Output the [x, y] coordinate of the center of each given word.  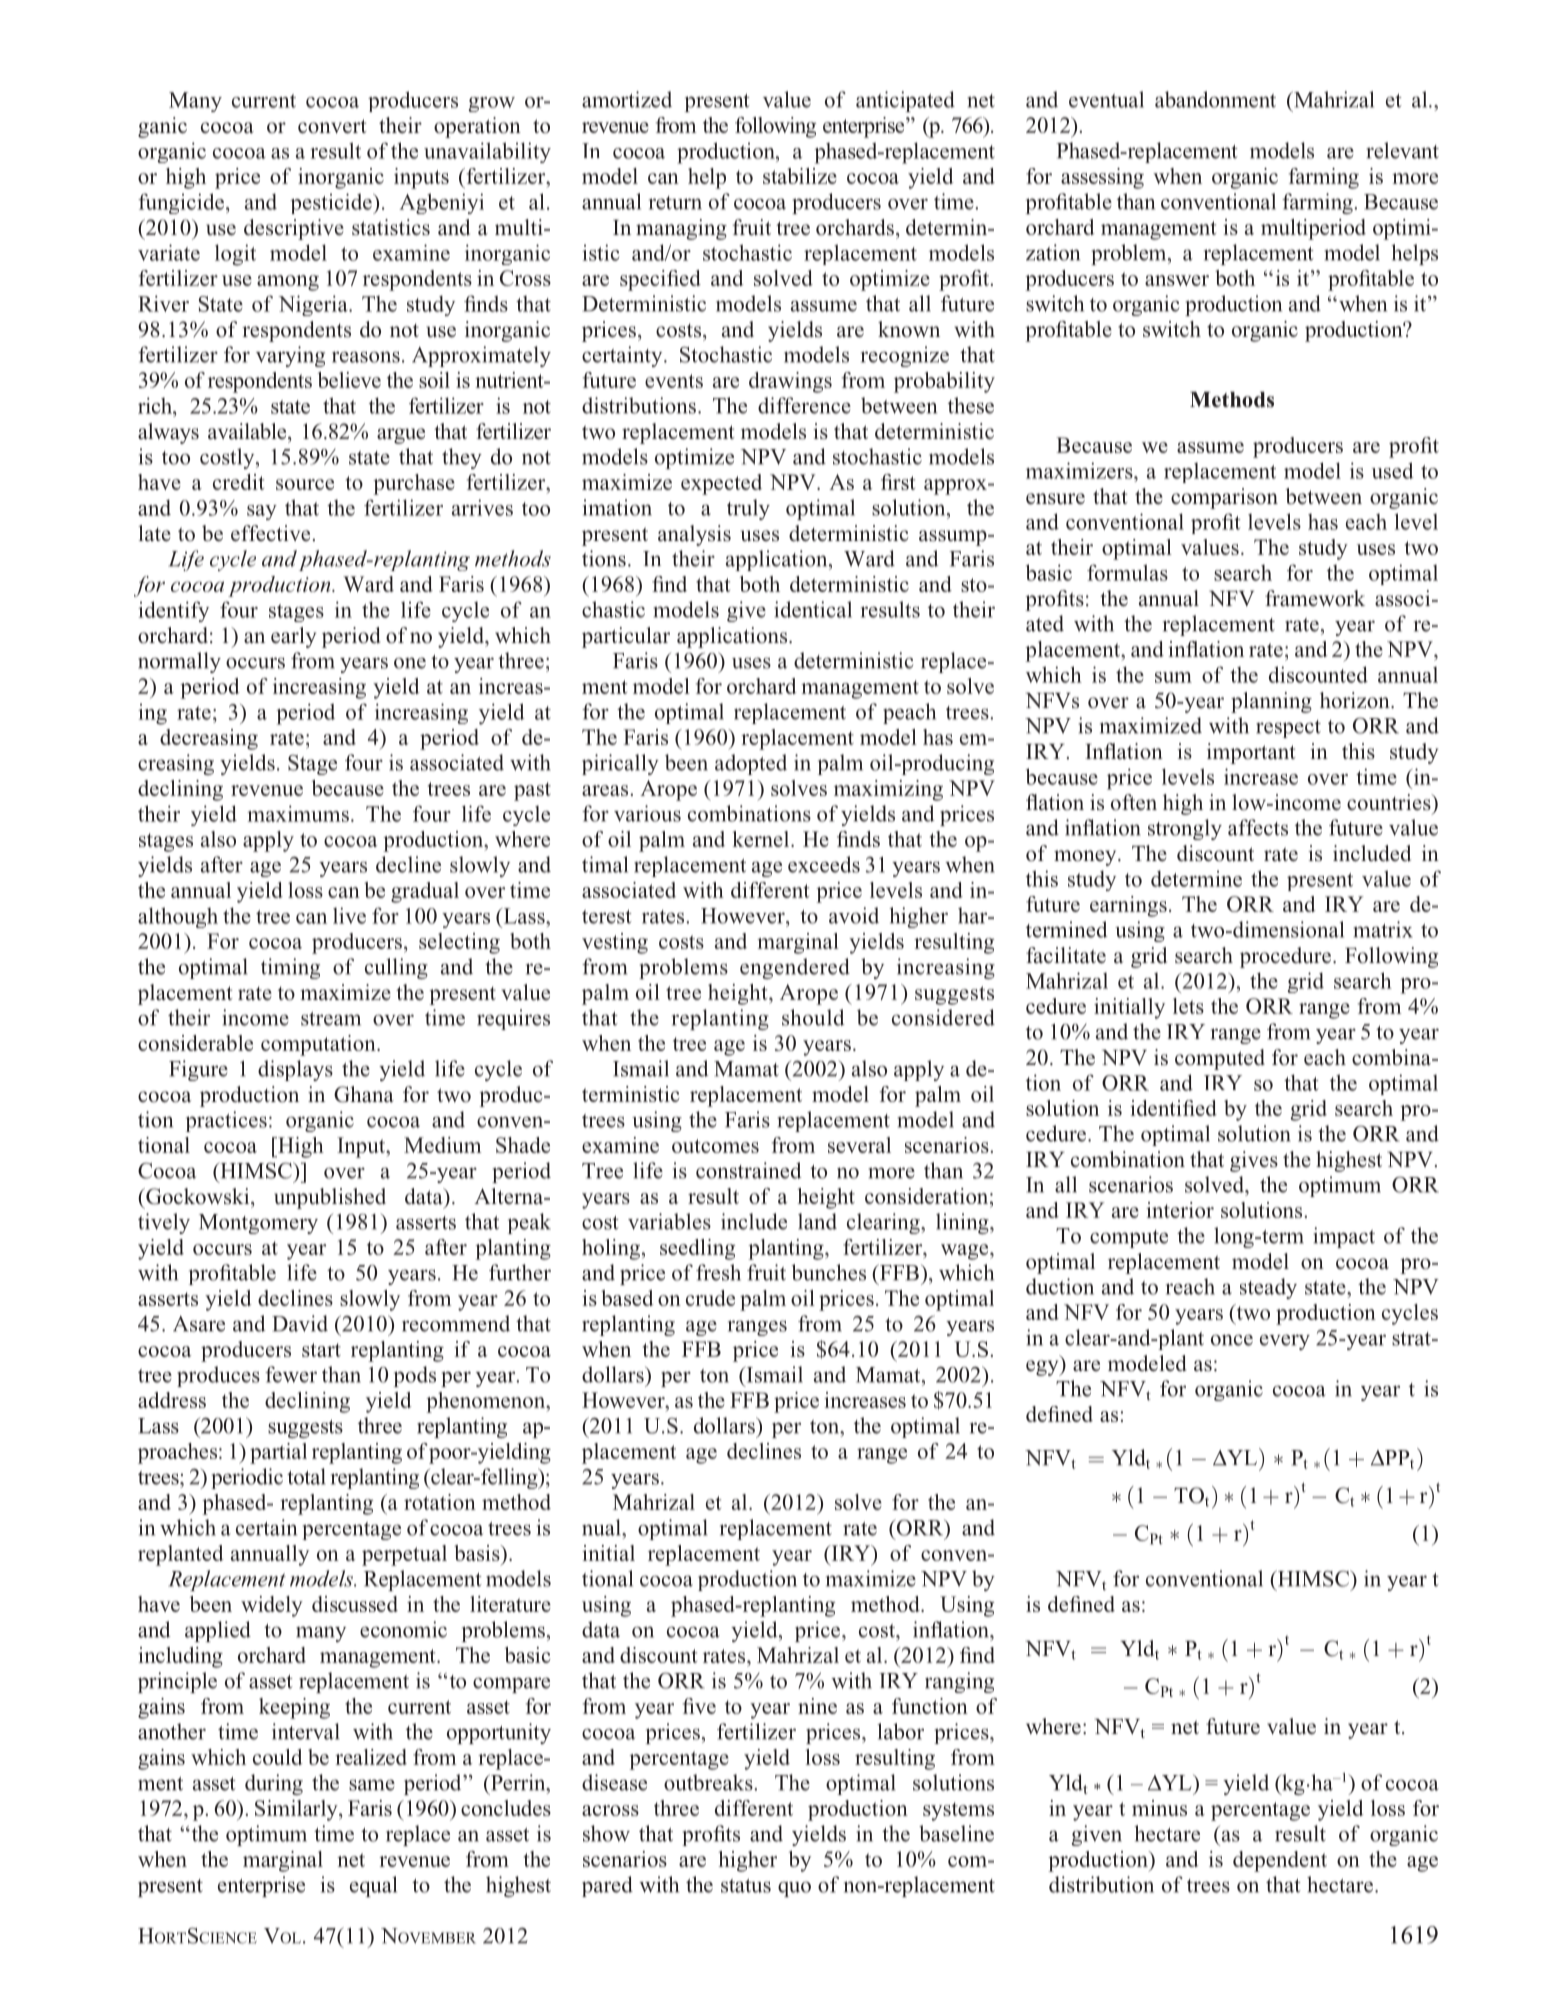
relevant [1403, 150]
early [293, 637]
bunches [828, 1272]
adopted [751, 764]
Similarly [297, 1810]
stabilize [800, 176]
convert [332, 126]
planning [1271, 702]
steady [1268, 1288]
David [300, 1323]
